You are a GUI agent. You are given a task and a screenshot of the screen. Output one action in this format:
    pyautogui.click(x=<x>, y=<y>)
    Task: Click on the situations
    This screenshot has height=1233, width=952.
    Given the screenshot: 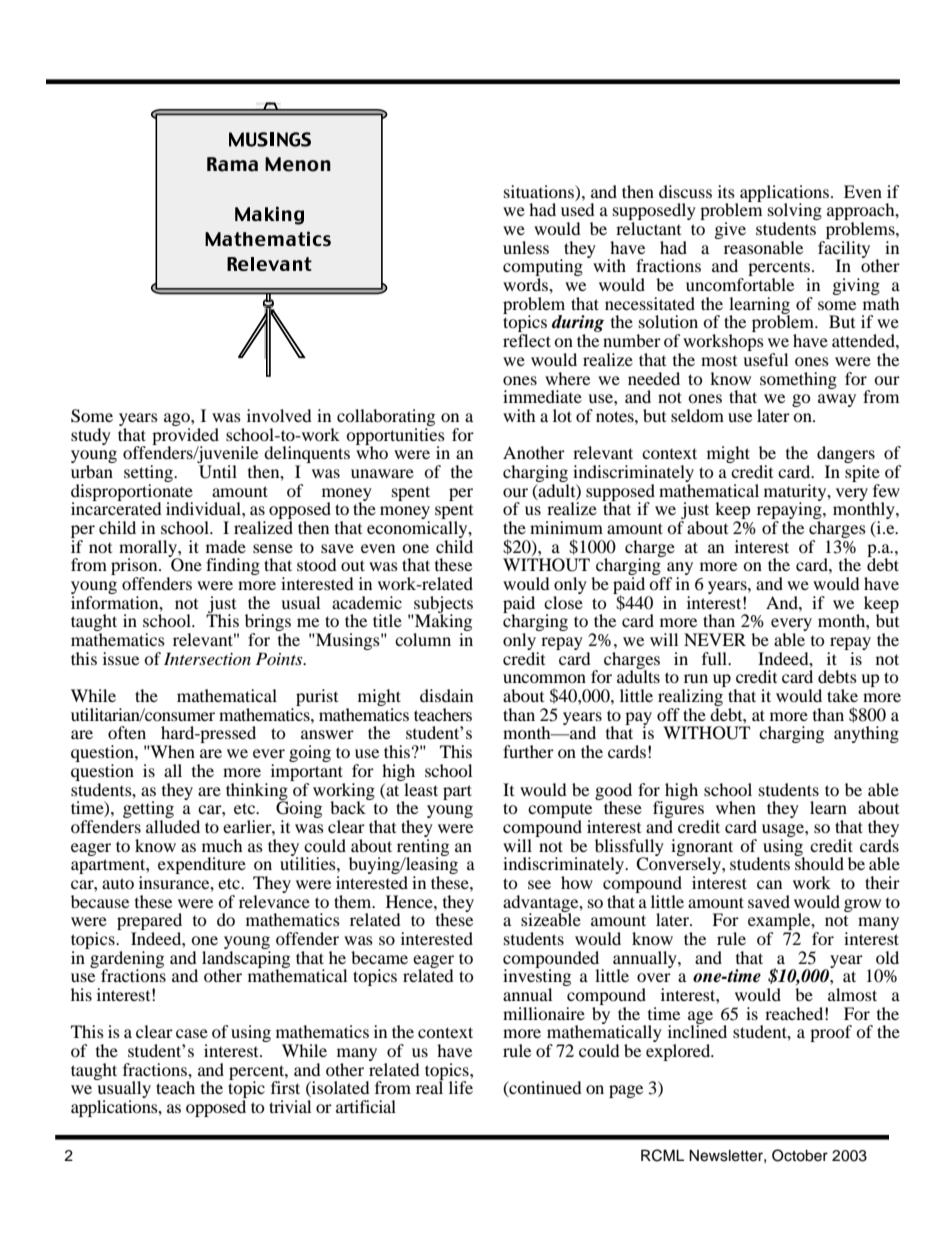 What is the action you would take?
    pyautogui.click(x=540, y=191)
